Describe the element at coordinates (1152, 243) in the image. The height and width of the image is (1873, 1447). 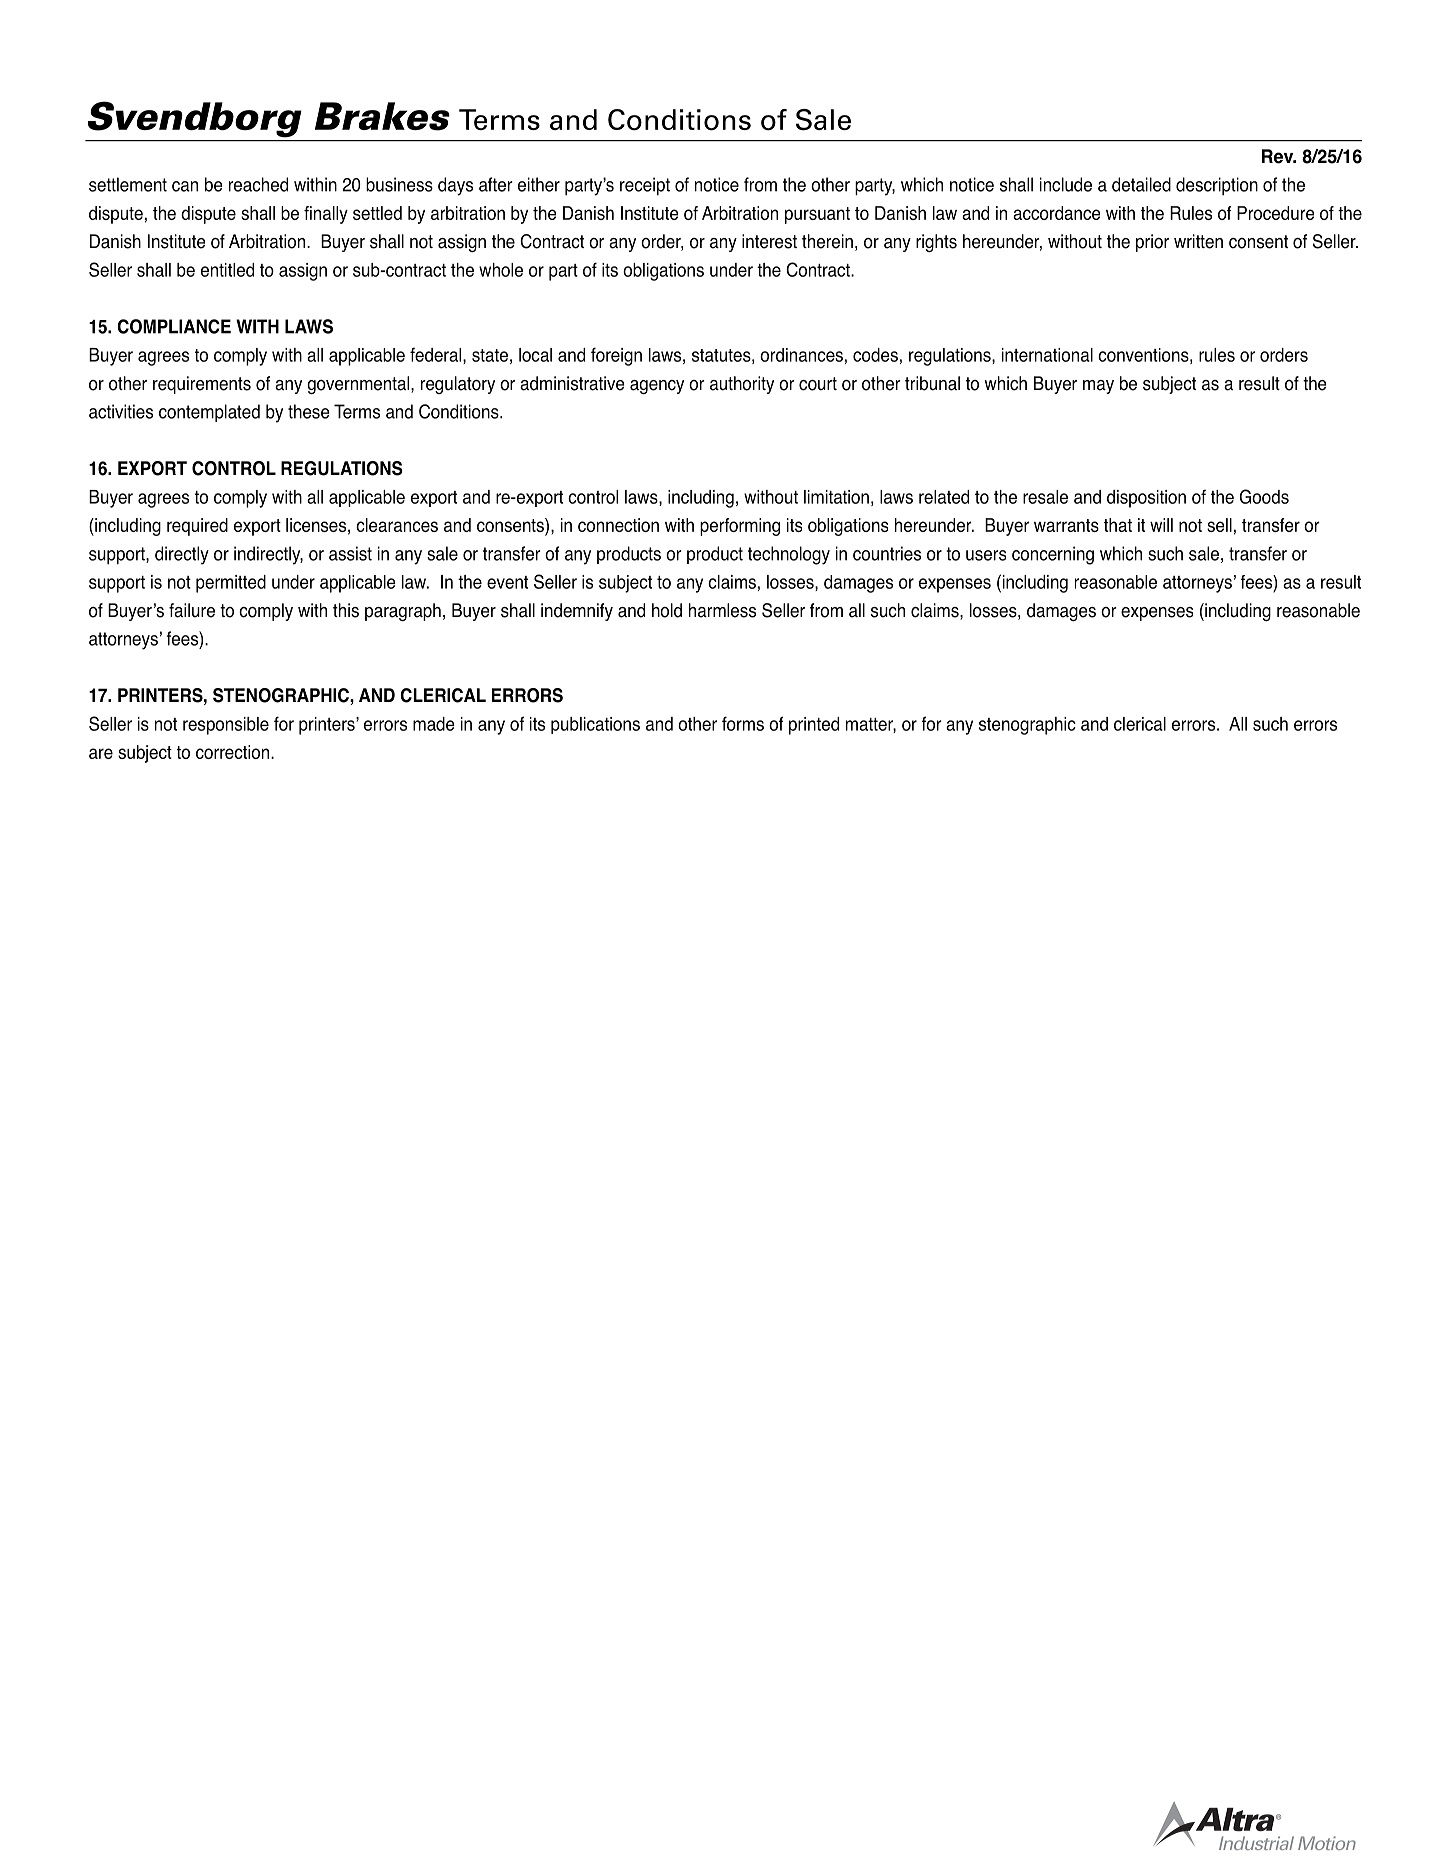
I see `prior` at that location.
